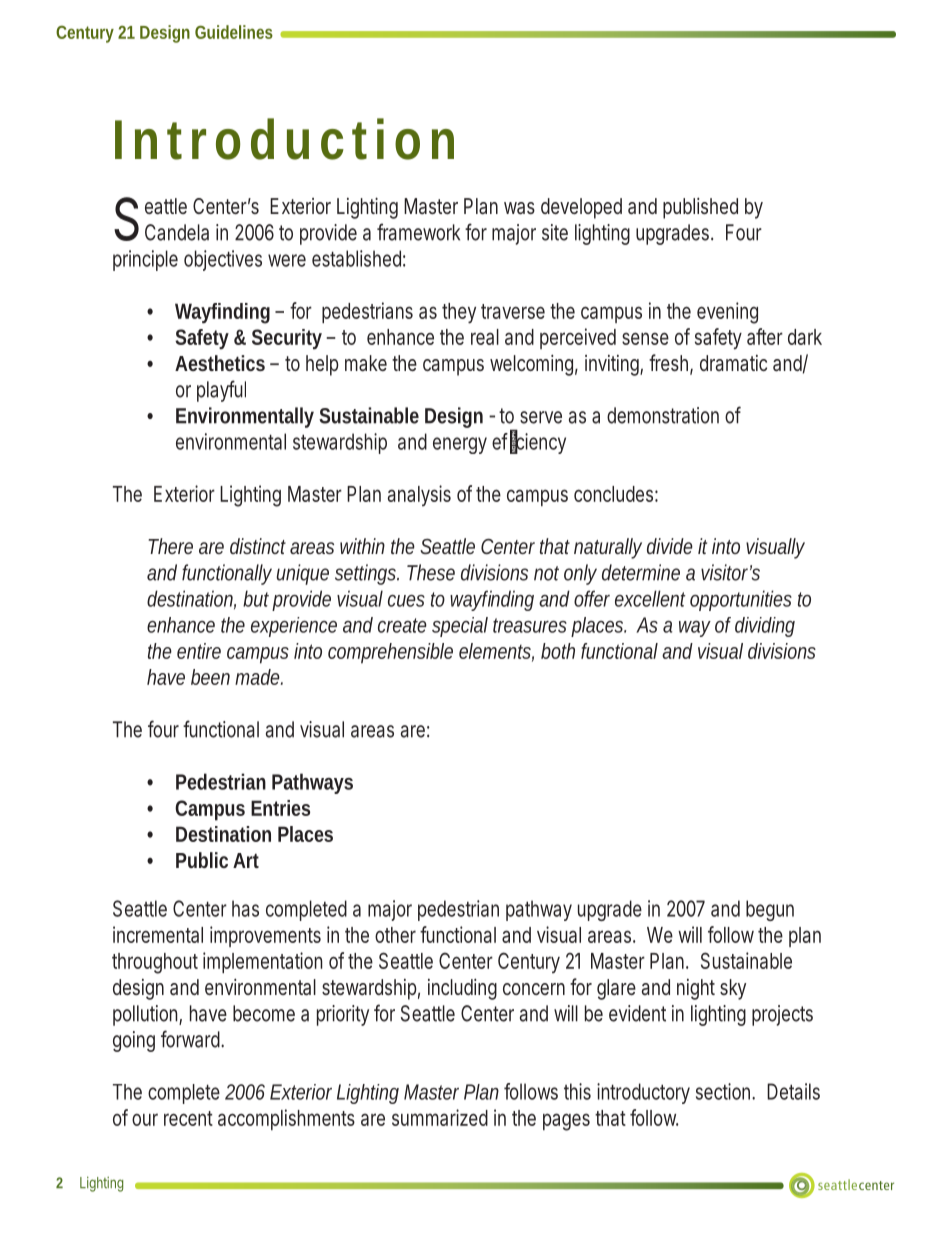 This screenshot has height=1233, width=952. What do you see at coordinates (733, 363) in the screenshot?
I see `dramatic` at bounding box center [733, 363].
